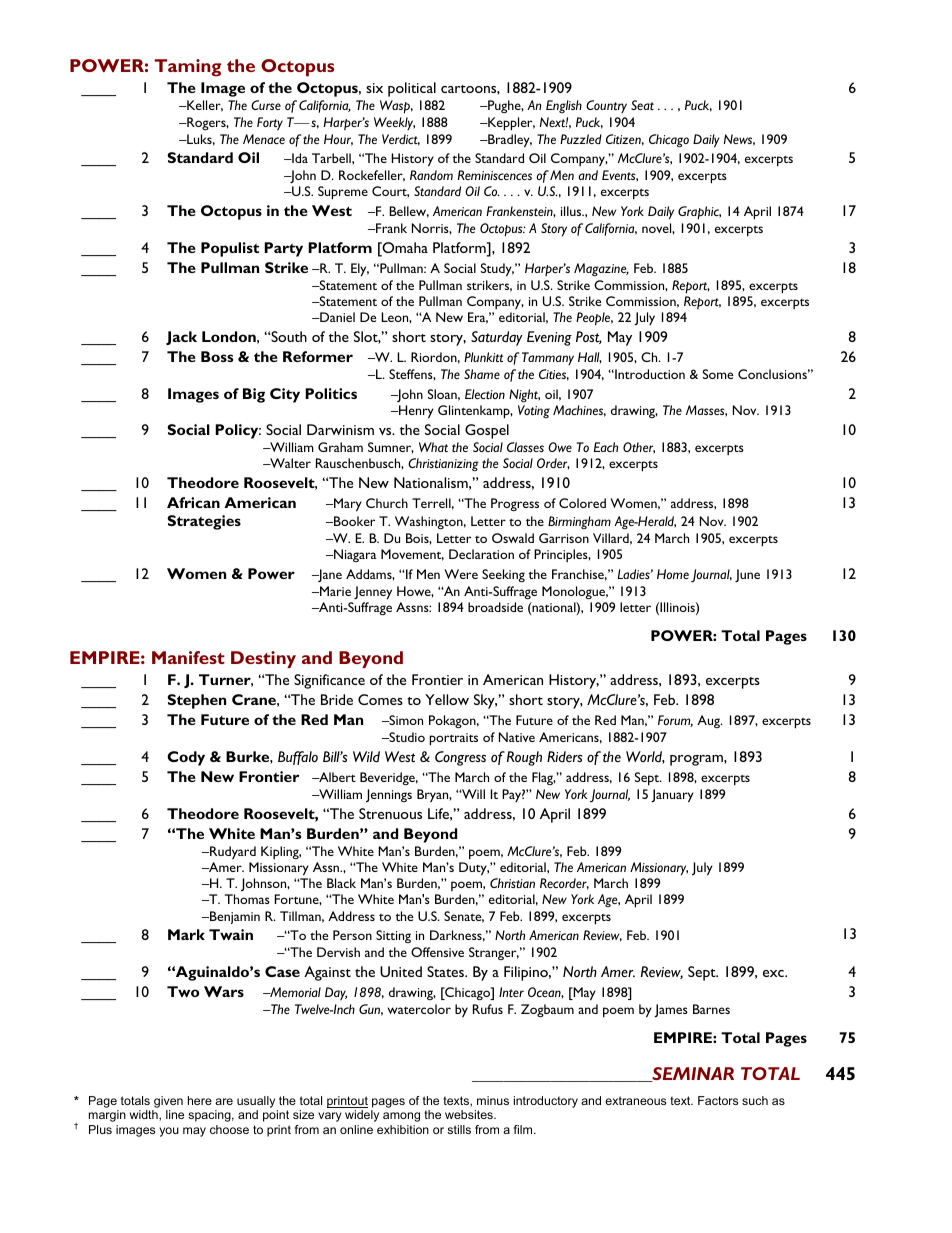  Describe the element at coordinates (167, 1103) in the document. I see `given` at that location.
